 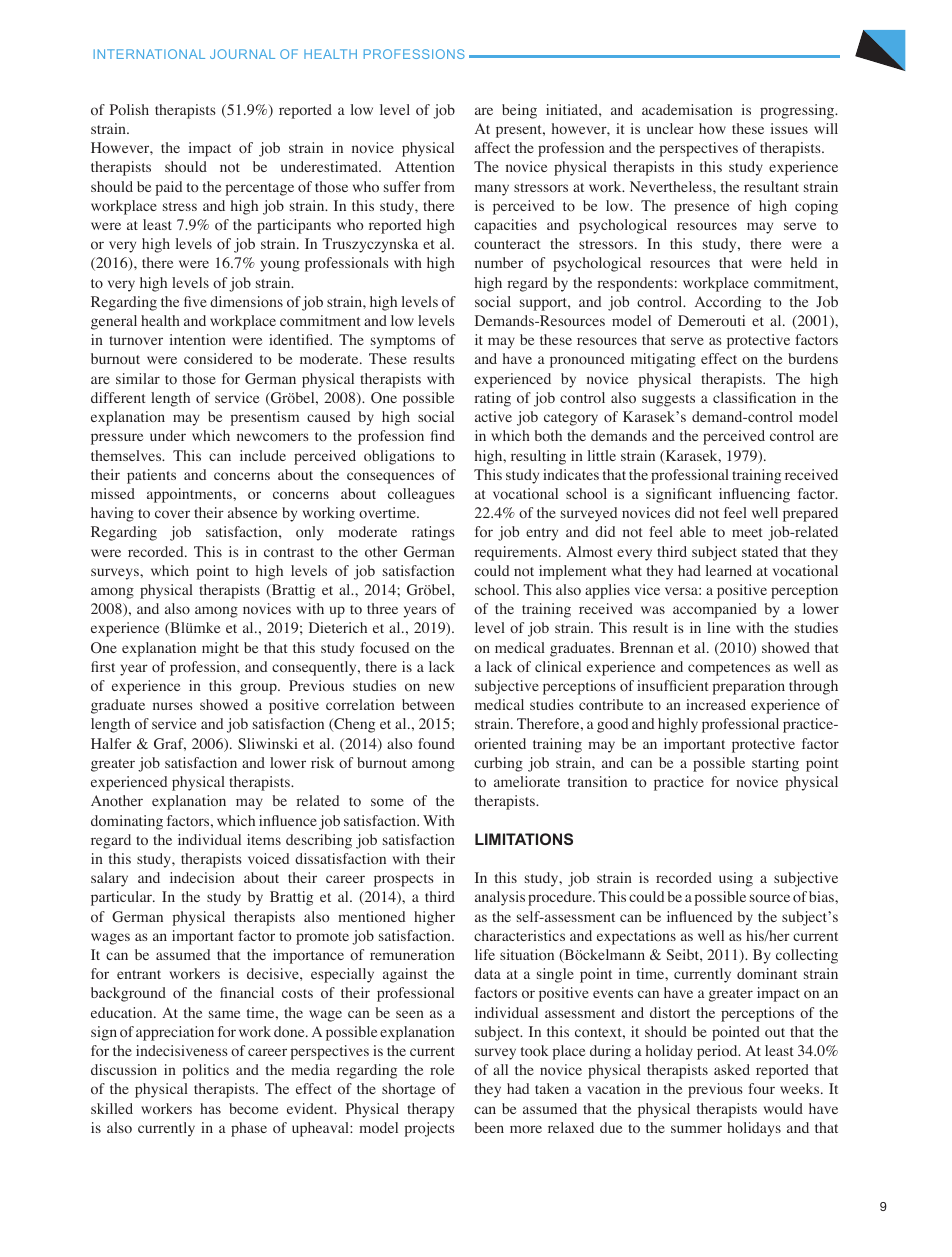 What do you see at coordinates (718, 627) in the page?
I see `line` at bounding box center [718, 627].
